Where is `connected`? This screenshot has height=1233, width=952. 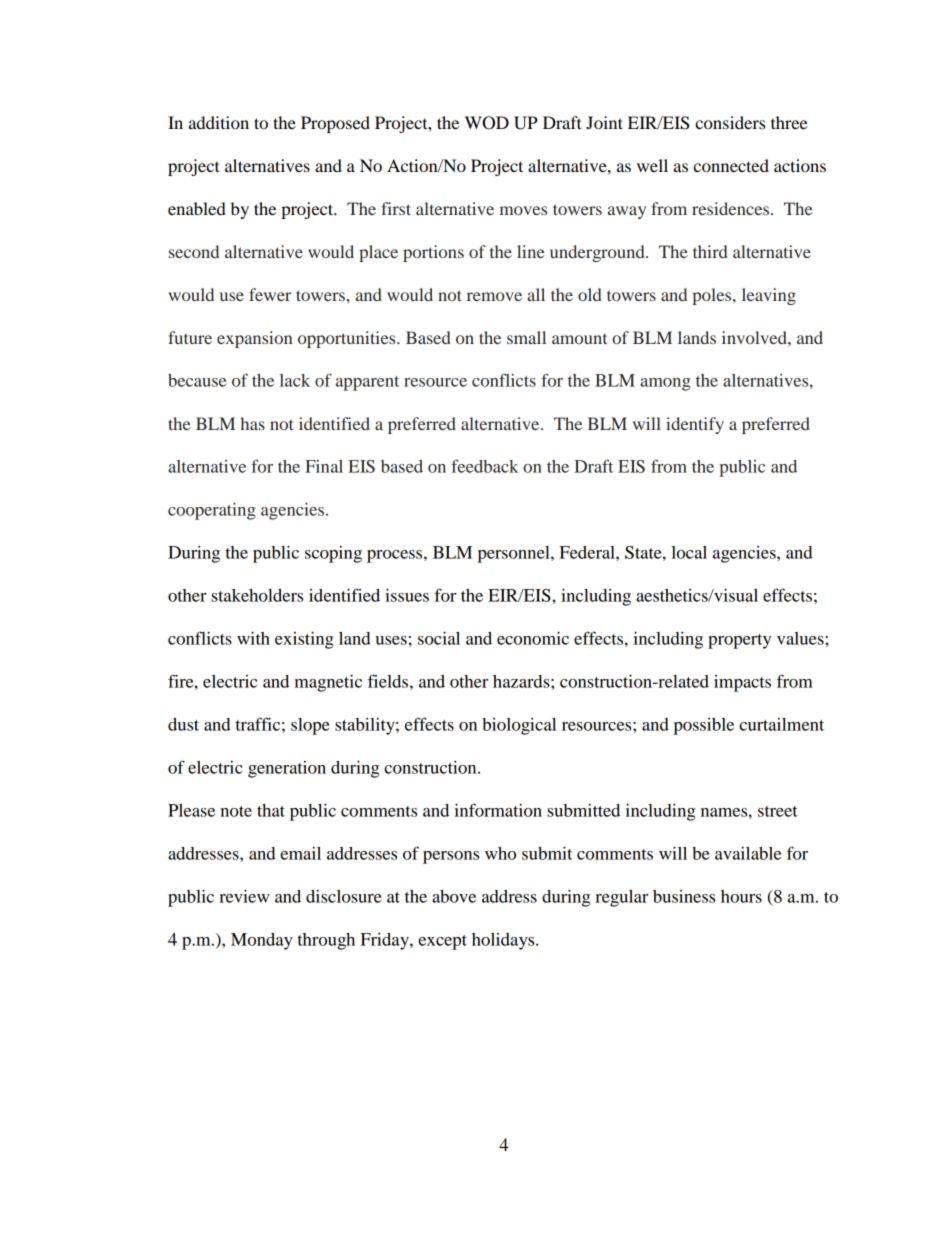
connected is located at coordinates (731, 165).
